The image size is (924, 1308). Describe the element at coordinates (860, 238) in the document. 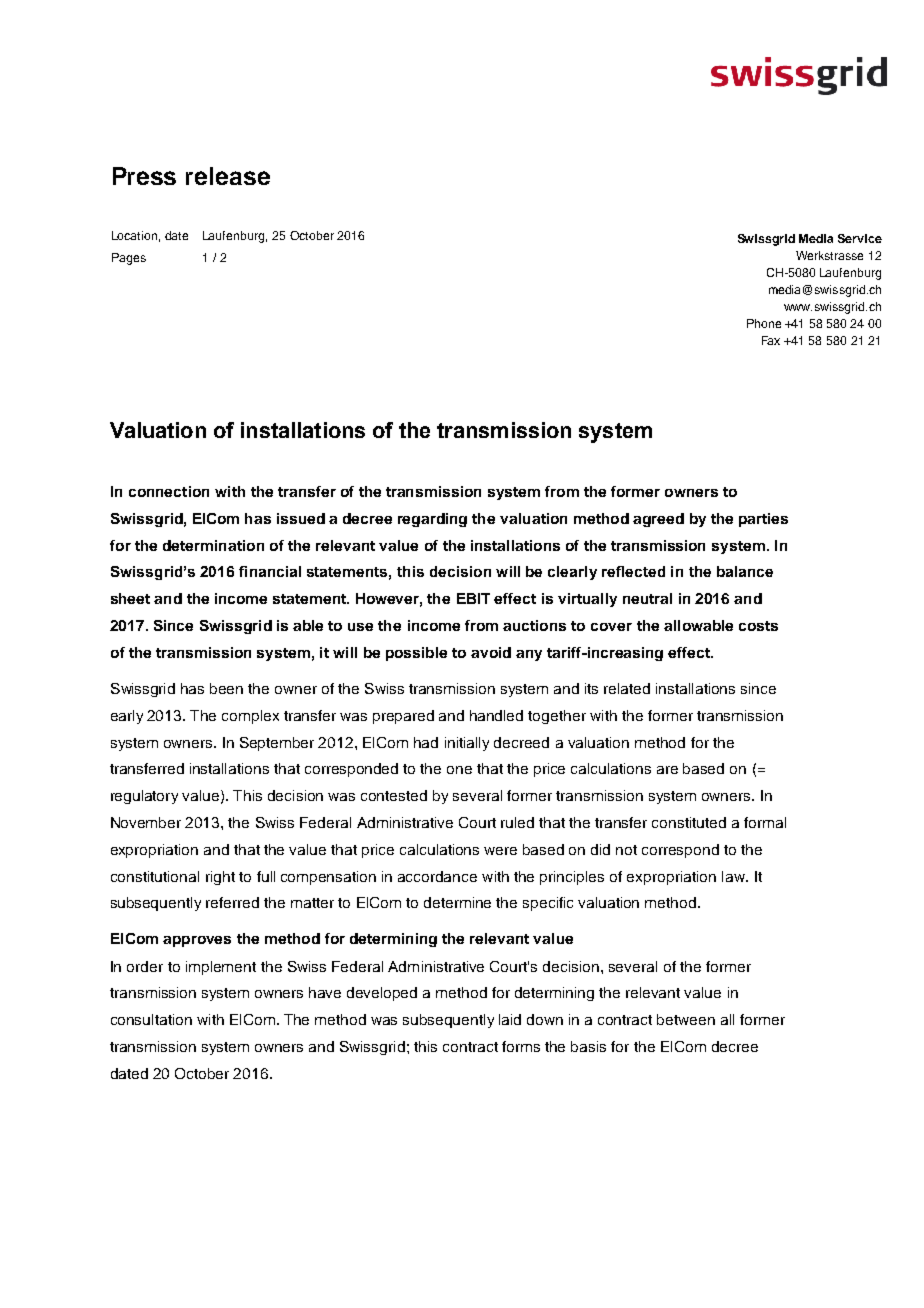

I see `Service` at that location.
